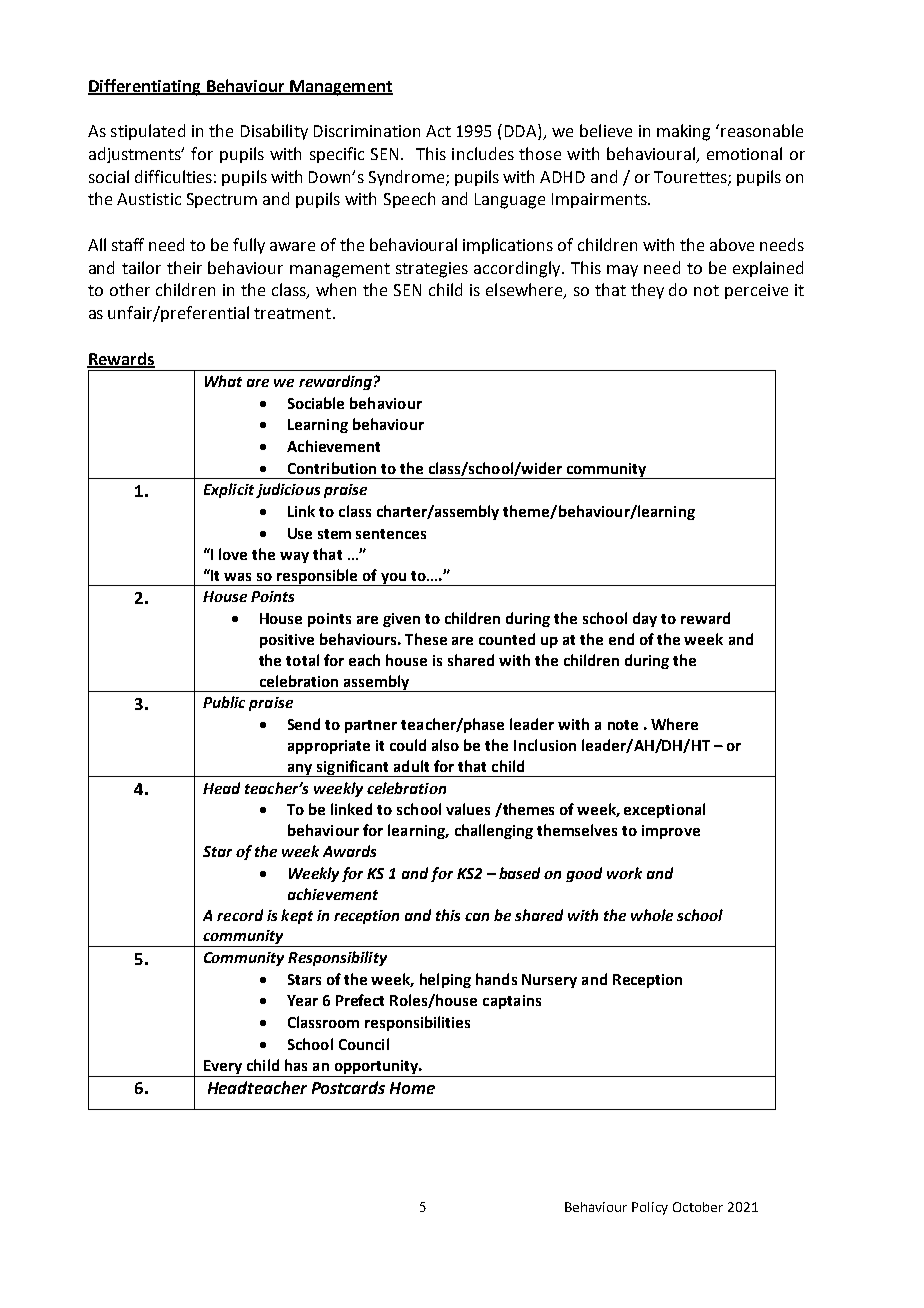  Describe the element at coordinates (426, 639) in the screenshot. I see `These` at that location.
